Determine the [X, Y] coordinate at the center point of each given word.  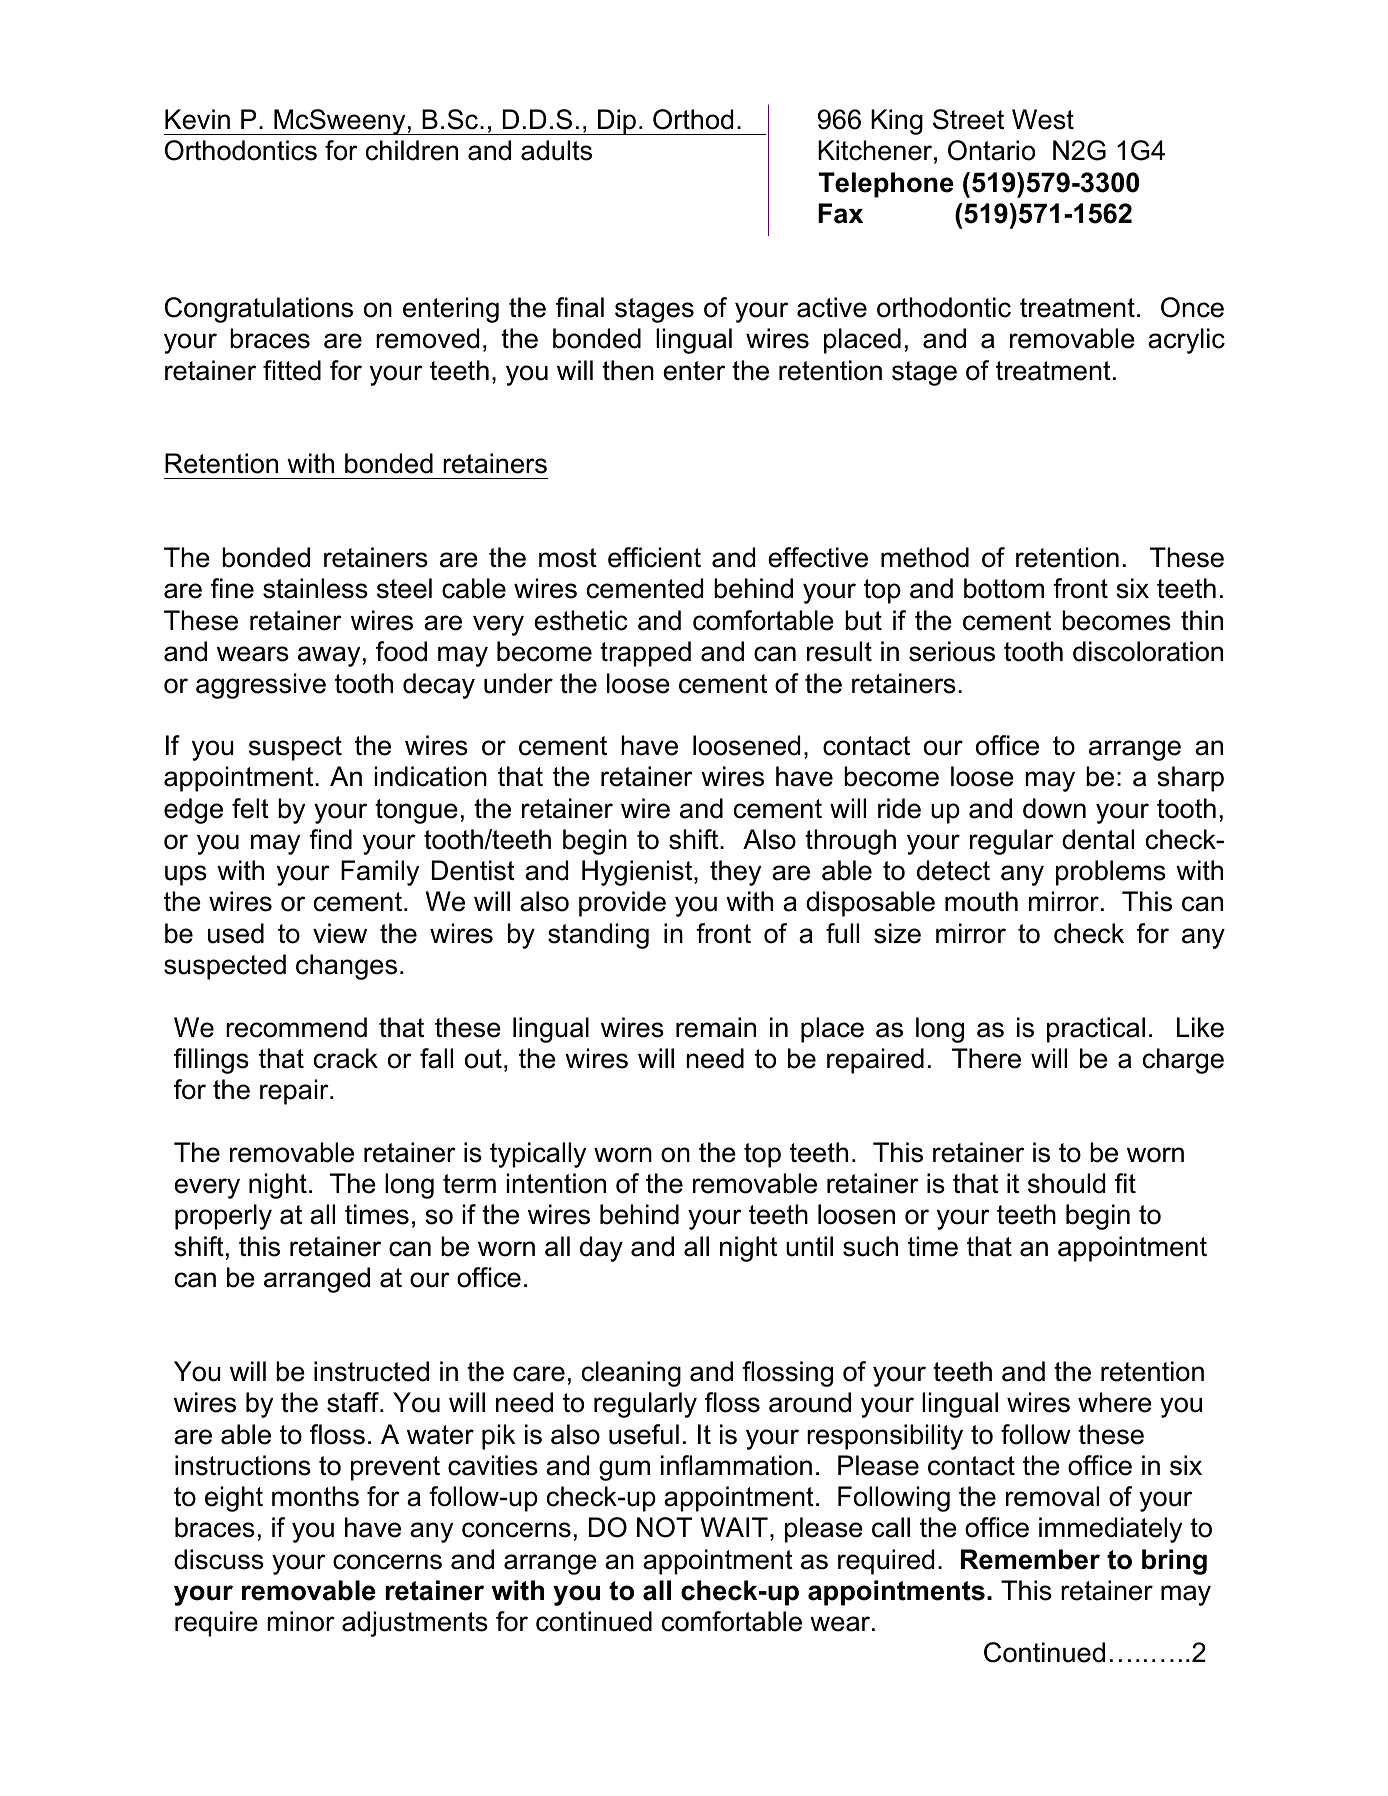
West [1043, 119]
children [412, 150]
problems [1111, 873]
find [330, 839]
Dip [617, 122]
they [735, 873]
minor [301, 1621]
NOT [664, 1527]
